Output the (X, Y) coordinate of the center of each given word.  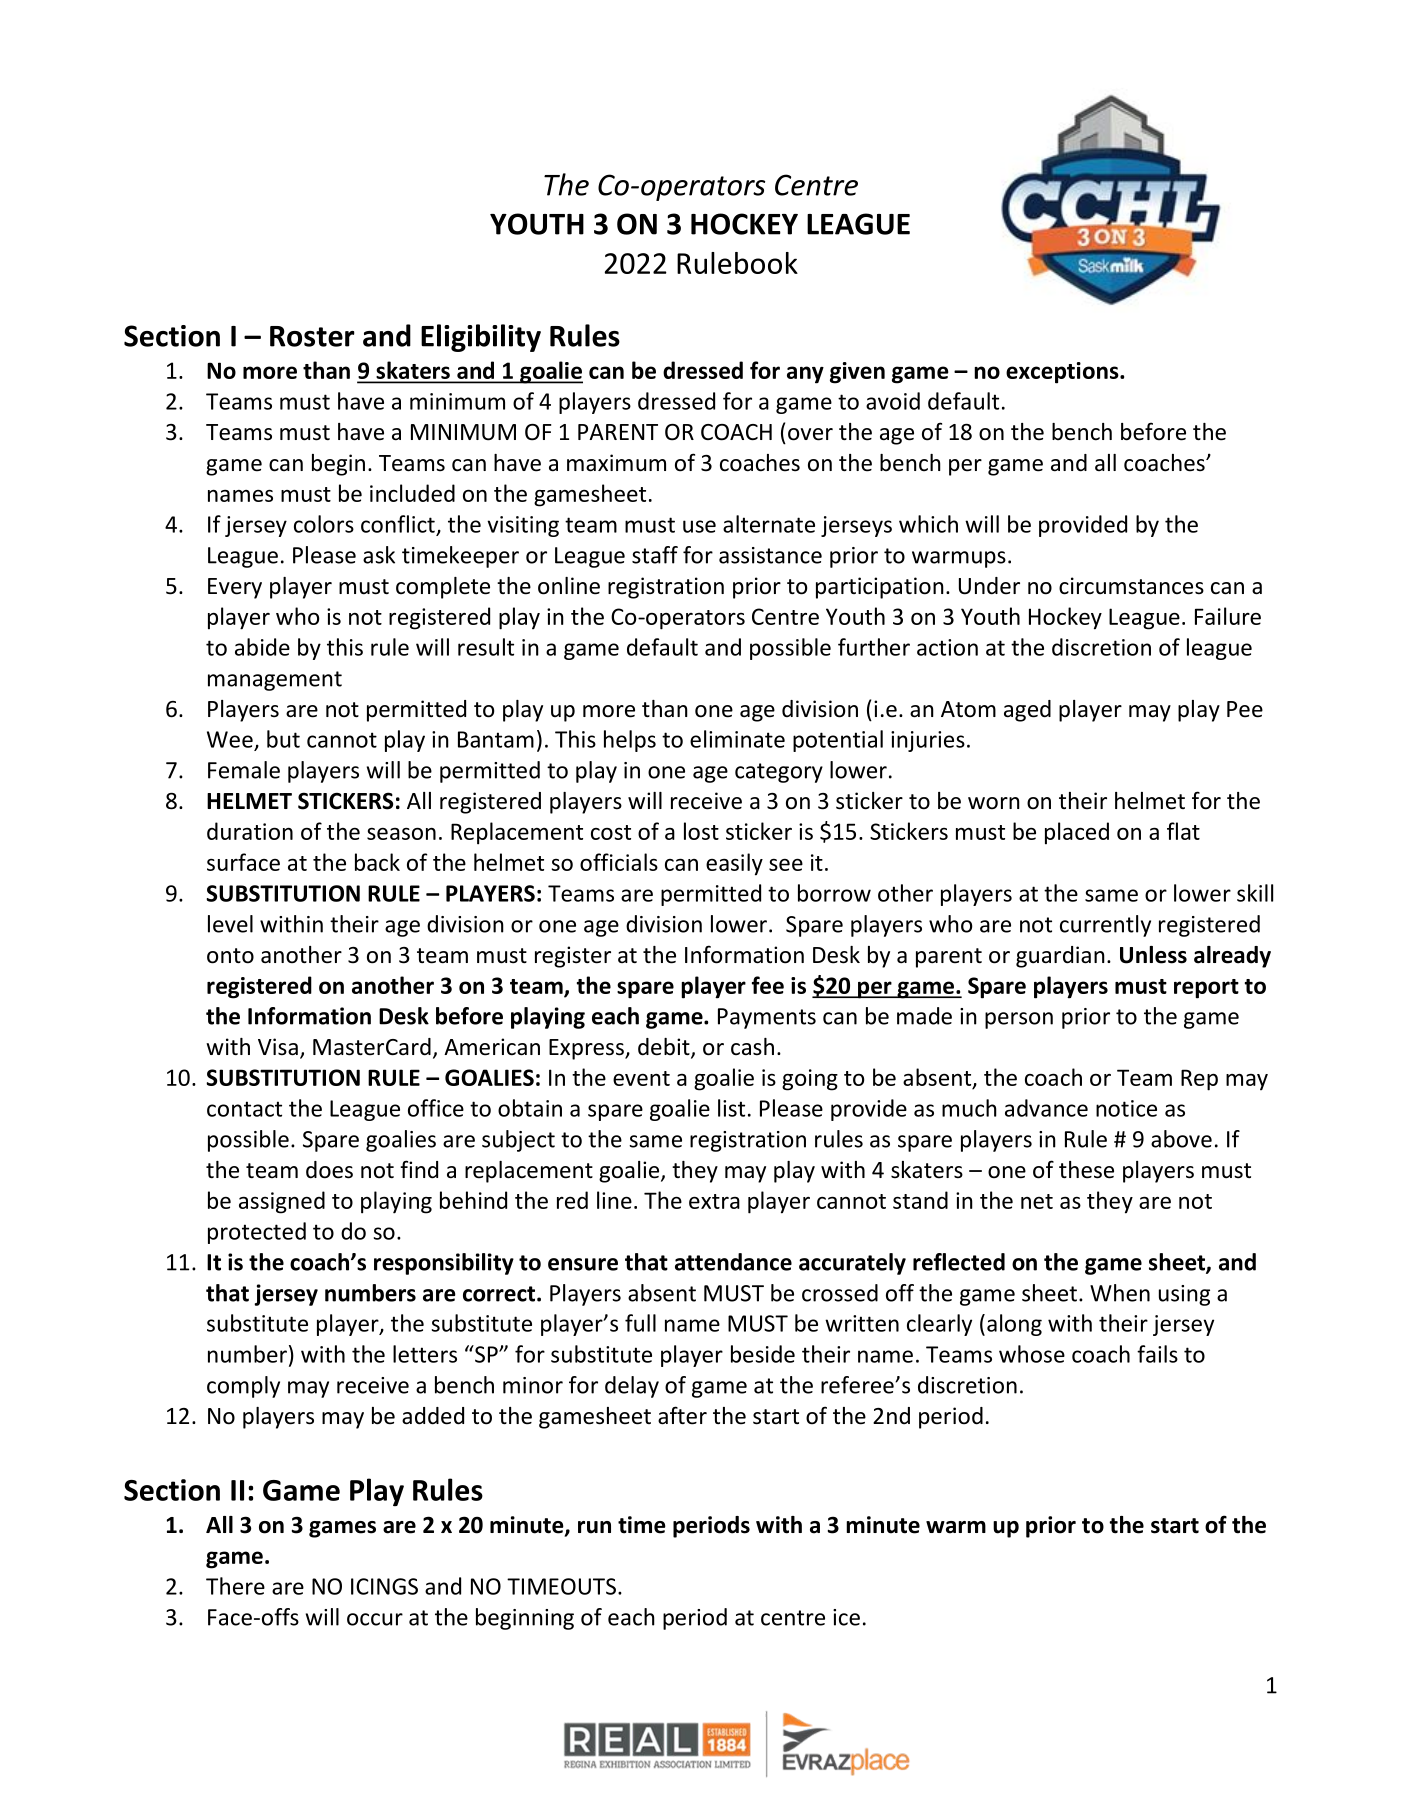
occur (375, 1619)
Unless (1153, 955)
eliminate (737, 739)
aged (1027, 711)
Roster (312, 336)
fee (768, 985)
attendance (733, 1262)
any (805, 375)
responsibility (444, 1264)
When (1120, 1293)
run (594, 1527)
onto (230, 956)
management (275, 681)
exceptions (1063, 373)
